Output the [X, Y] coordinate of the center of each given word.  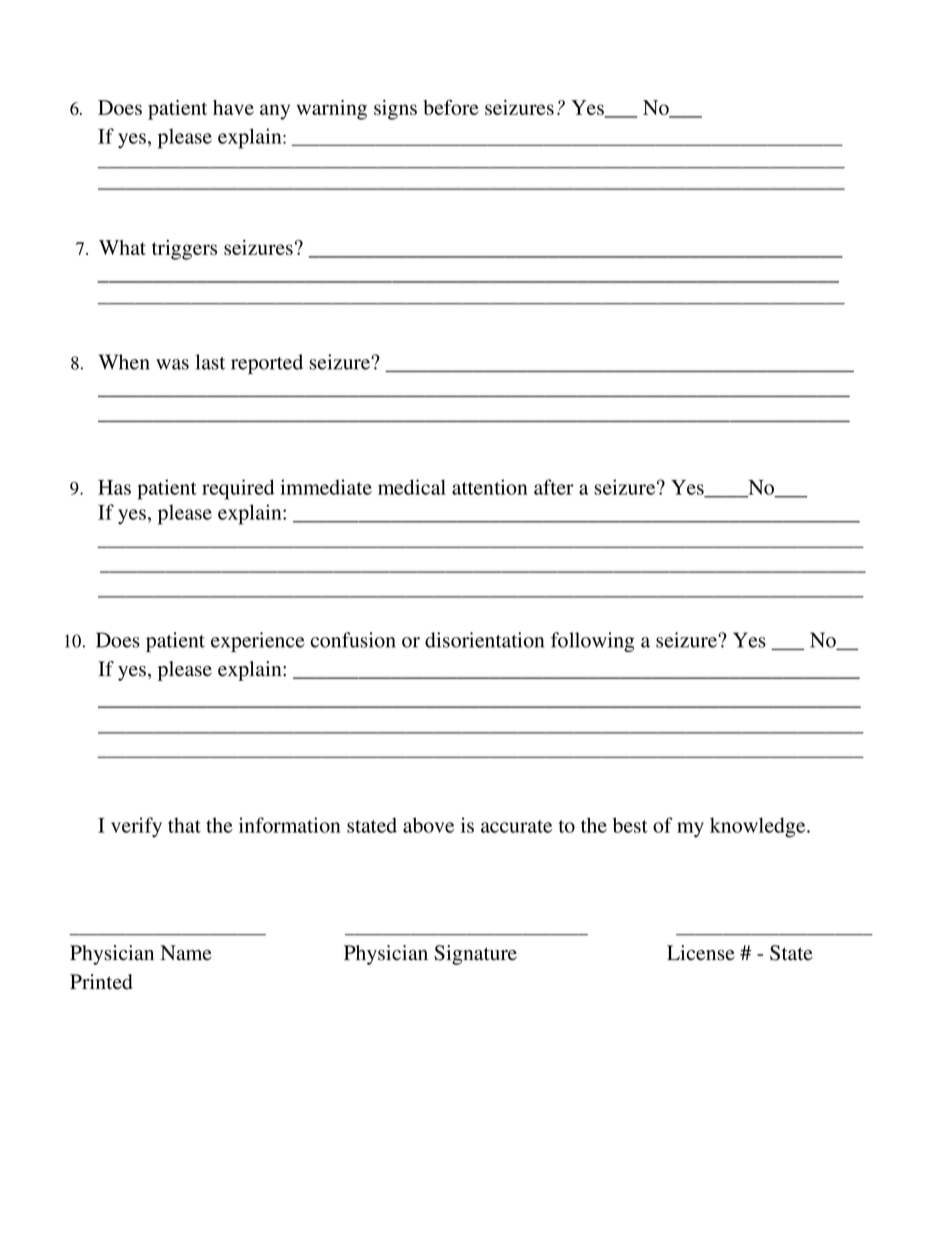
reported [267, 364]
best [630, 825]
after [554, 487]
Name [186, 953]
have [233, 107]
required [238, 489]
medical [412, 487]
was [172, 364]
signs [395, 110]
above [428, 825]
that [184, 825]
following [593, 642]
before [451, 107]
